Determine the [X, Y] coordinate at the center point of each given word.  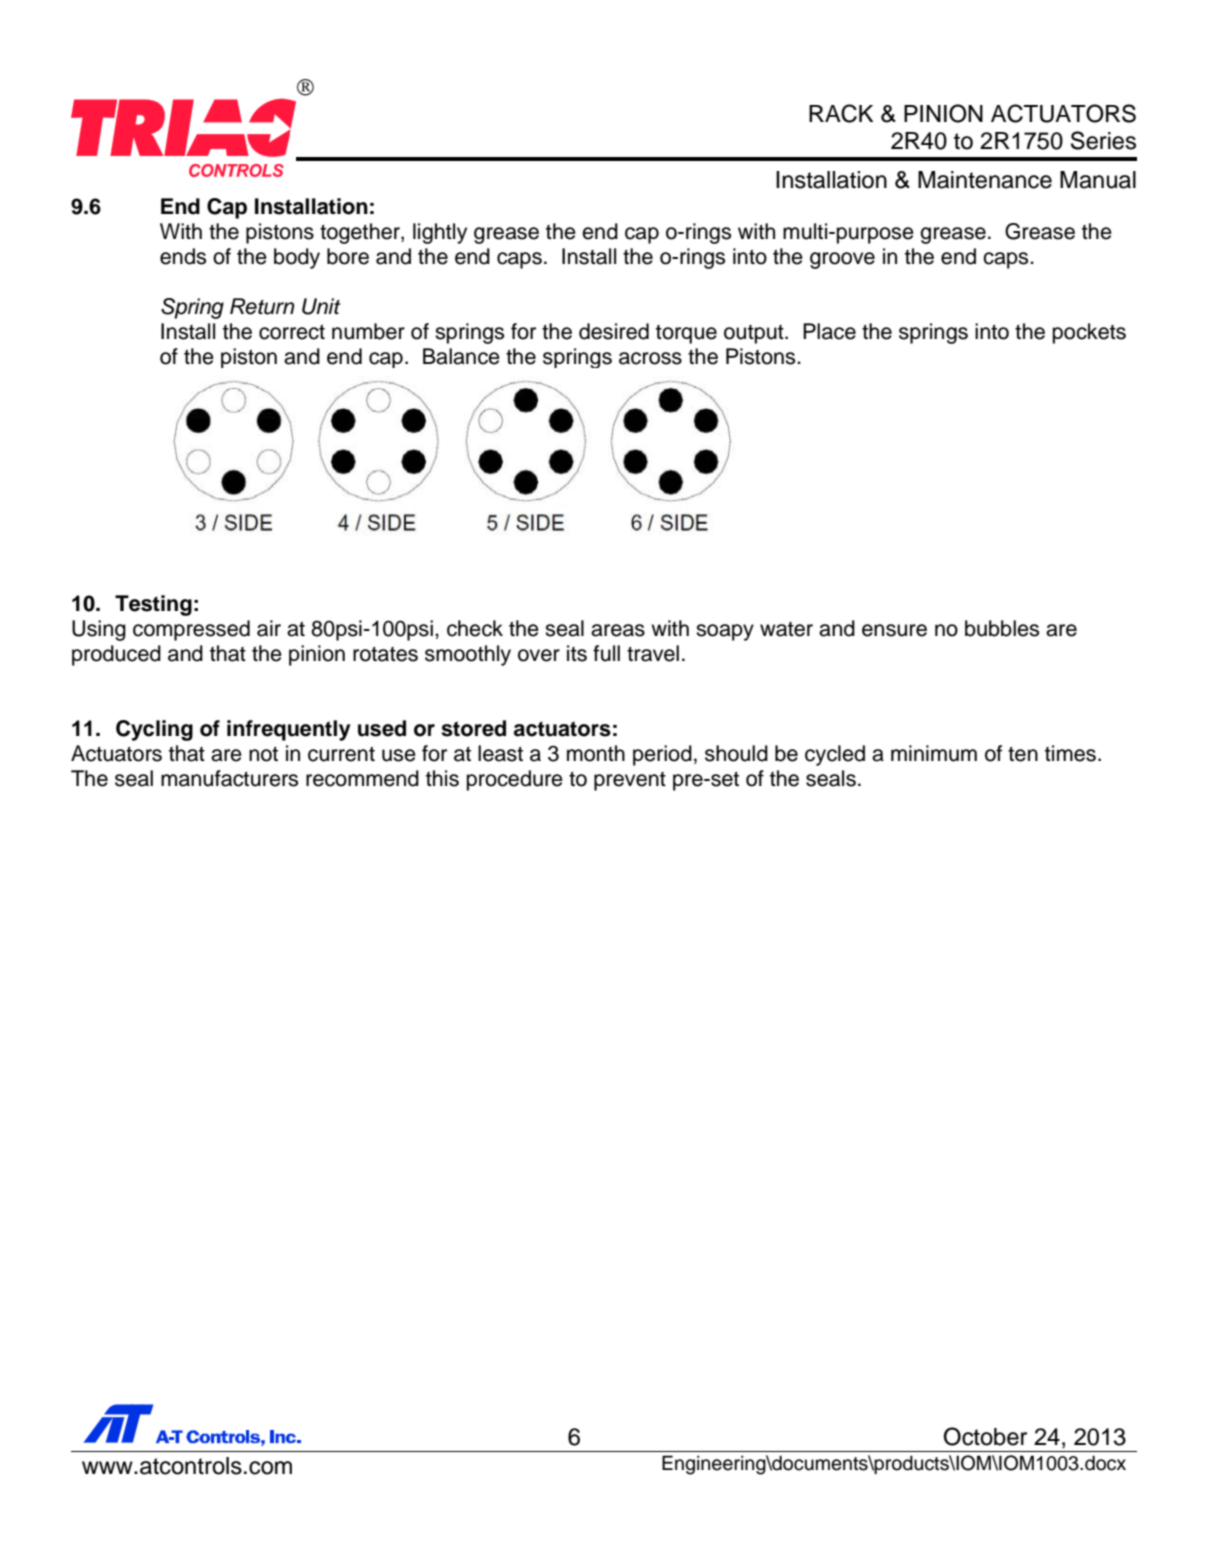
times [1070, 753]
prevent [630, 781]
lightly [440, 233]
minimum [934, 753]
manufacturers [229, 778]
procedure [515, 780]
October [985, 1436]
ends [183, 256]
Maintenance [985, 180]
